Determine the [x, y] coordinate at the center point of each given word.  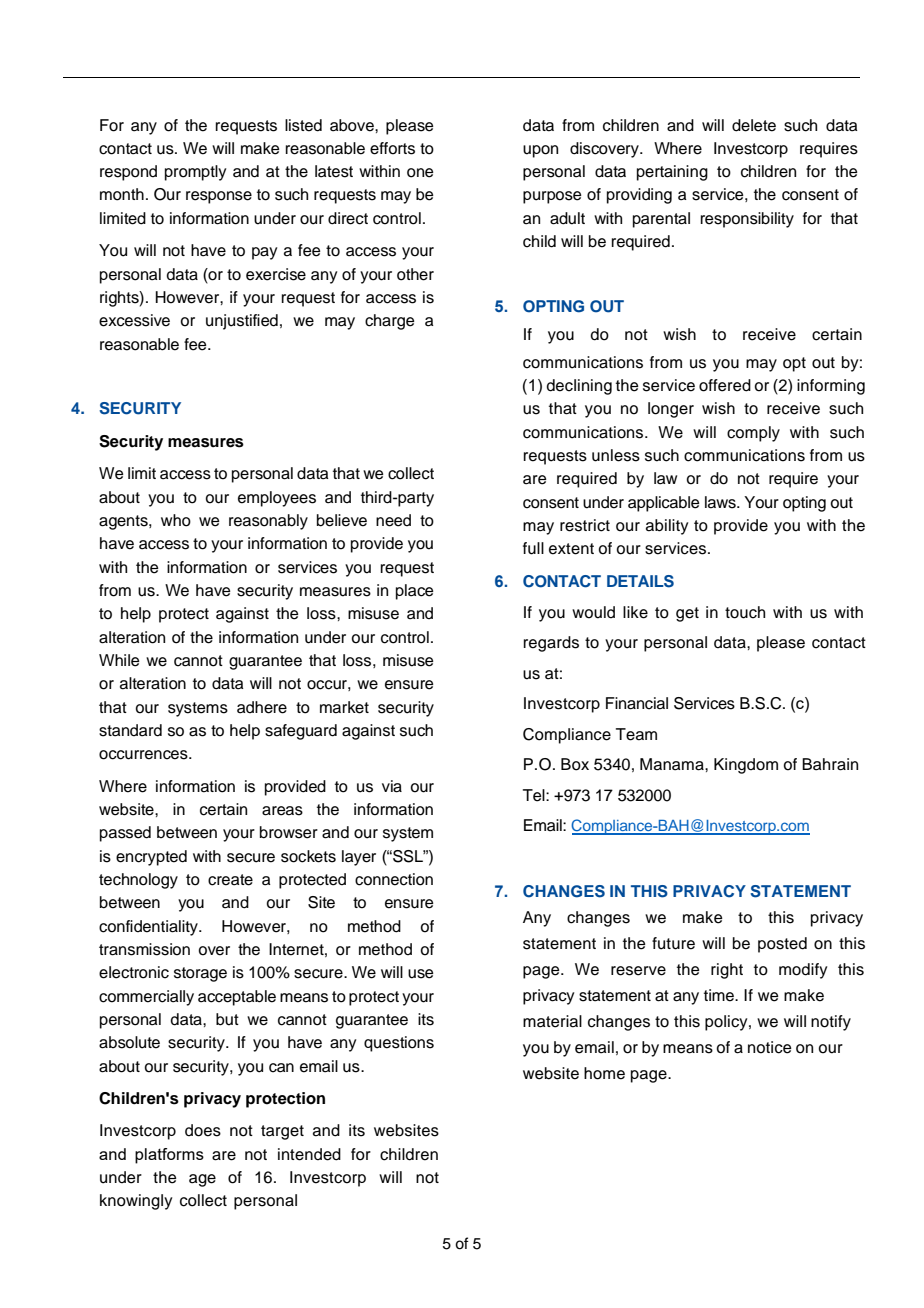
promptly [195, 173]
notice [770, 1047]
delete [754, 125]
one [420, 173]
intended [309, 1154]
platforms [169, 1156]
